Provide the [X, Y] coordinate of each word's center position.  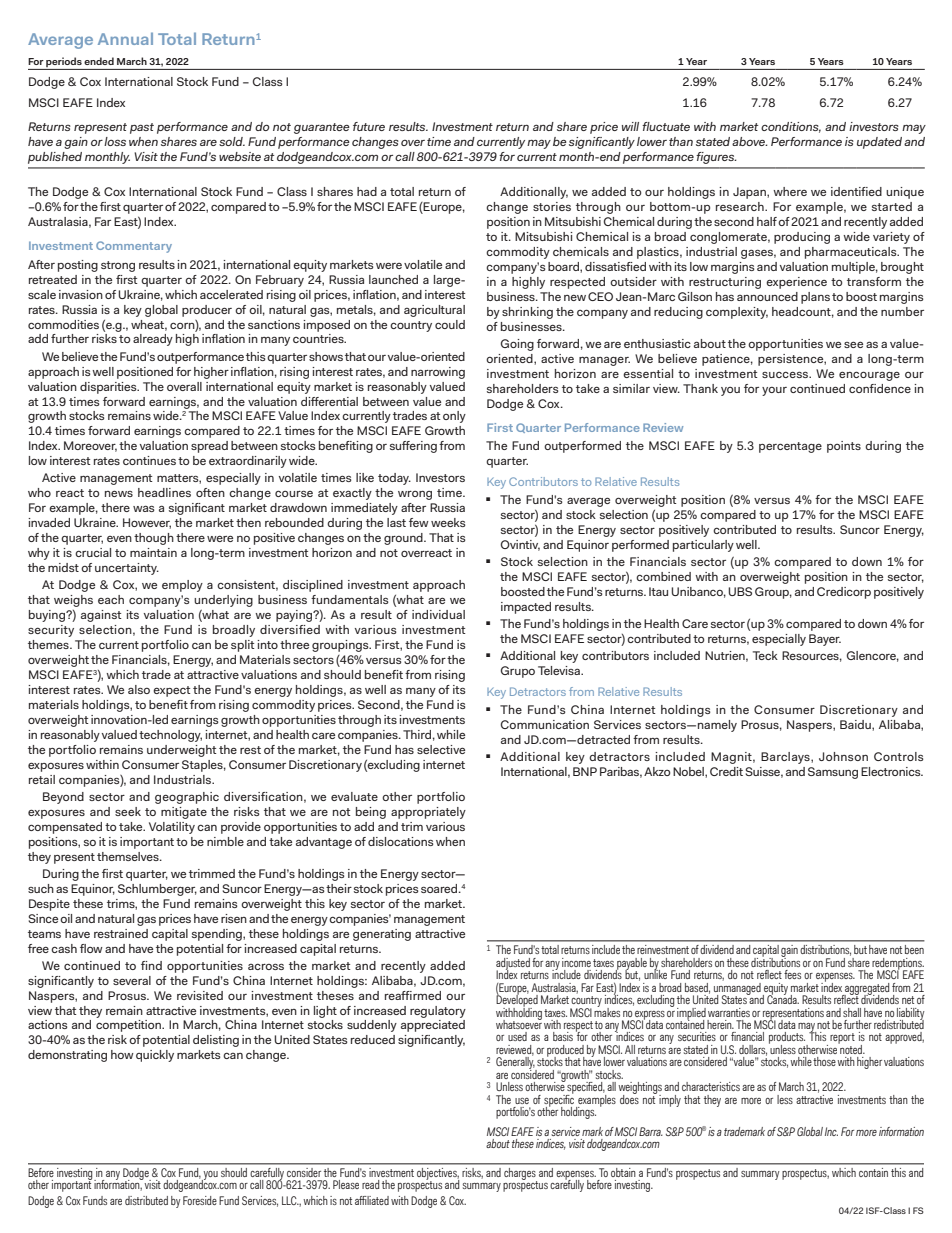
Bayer [825, 640]
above [750, 141]
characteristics [711, 1086]
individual [438, 614]
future [369, 126]
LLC [290, 1200]
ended [99, 61]
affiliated [372, 1200]
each [111, 599]
